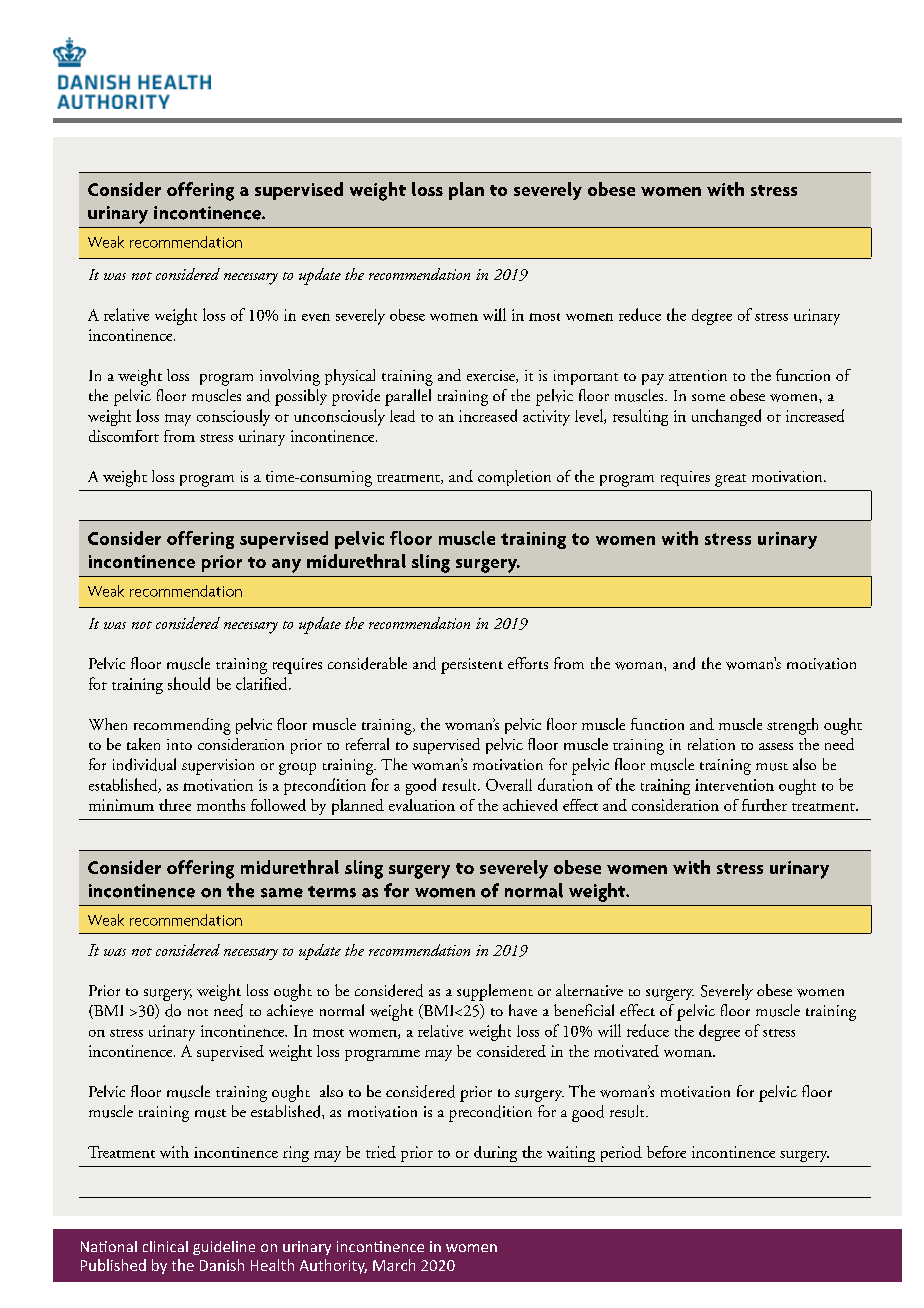 This screenshot has width=924, height=1308. I want to click on clinical, so click(165, 1246).
